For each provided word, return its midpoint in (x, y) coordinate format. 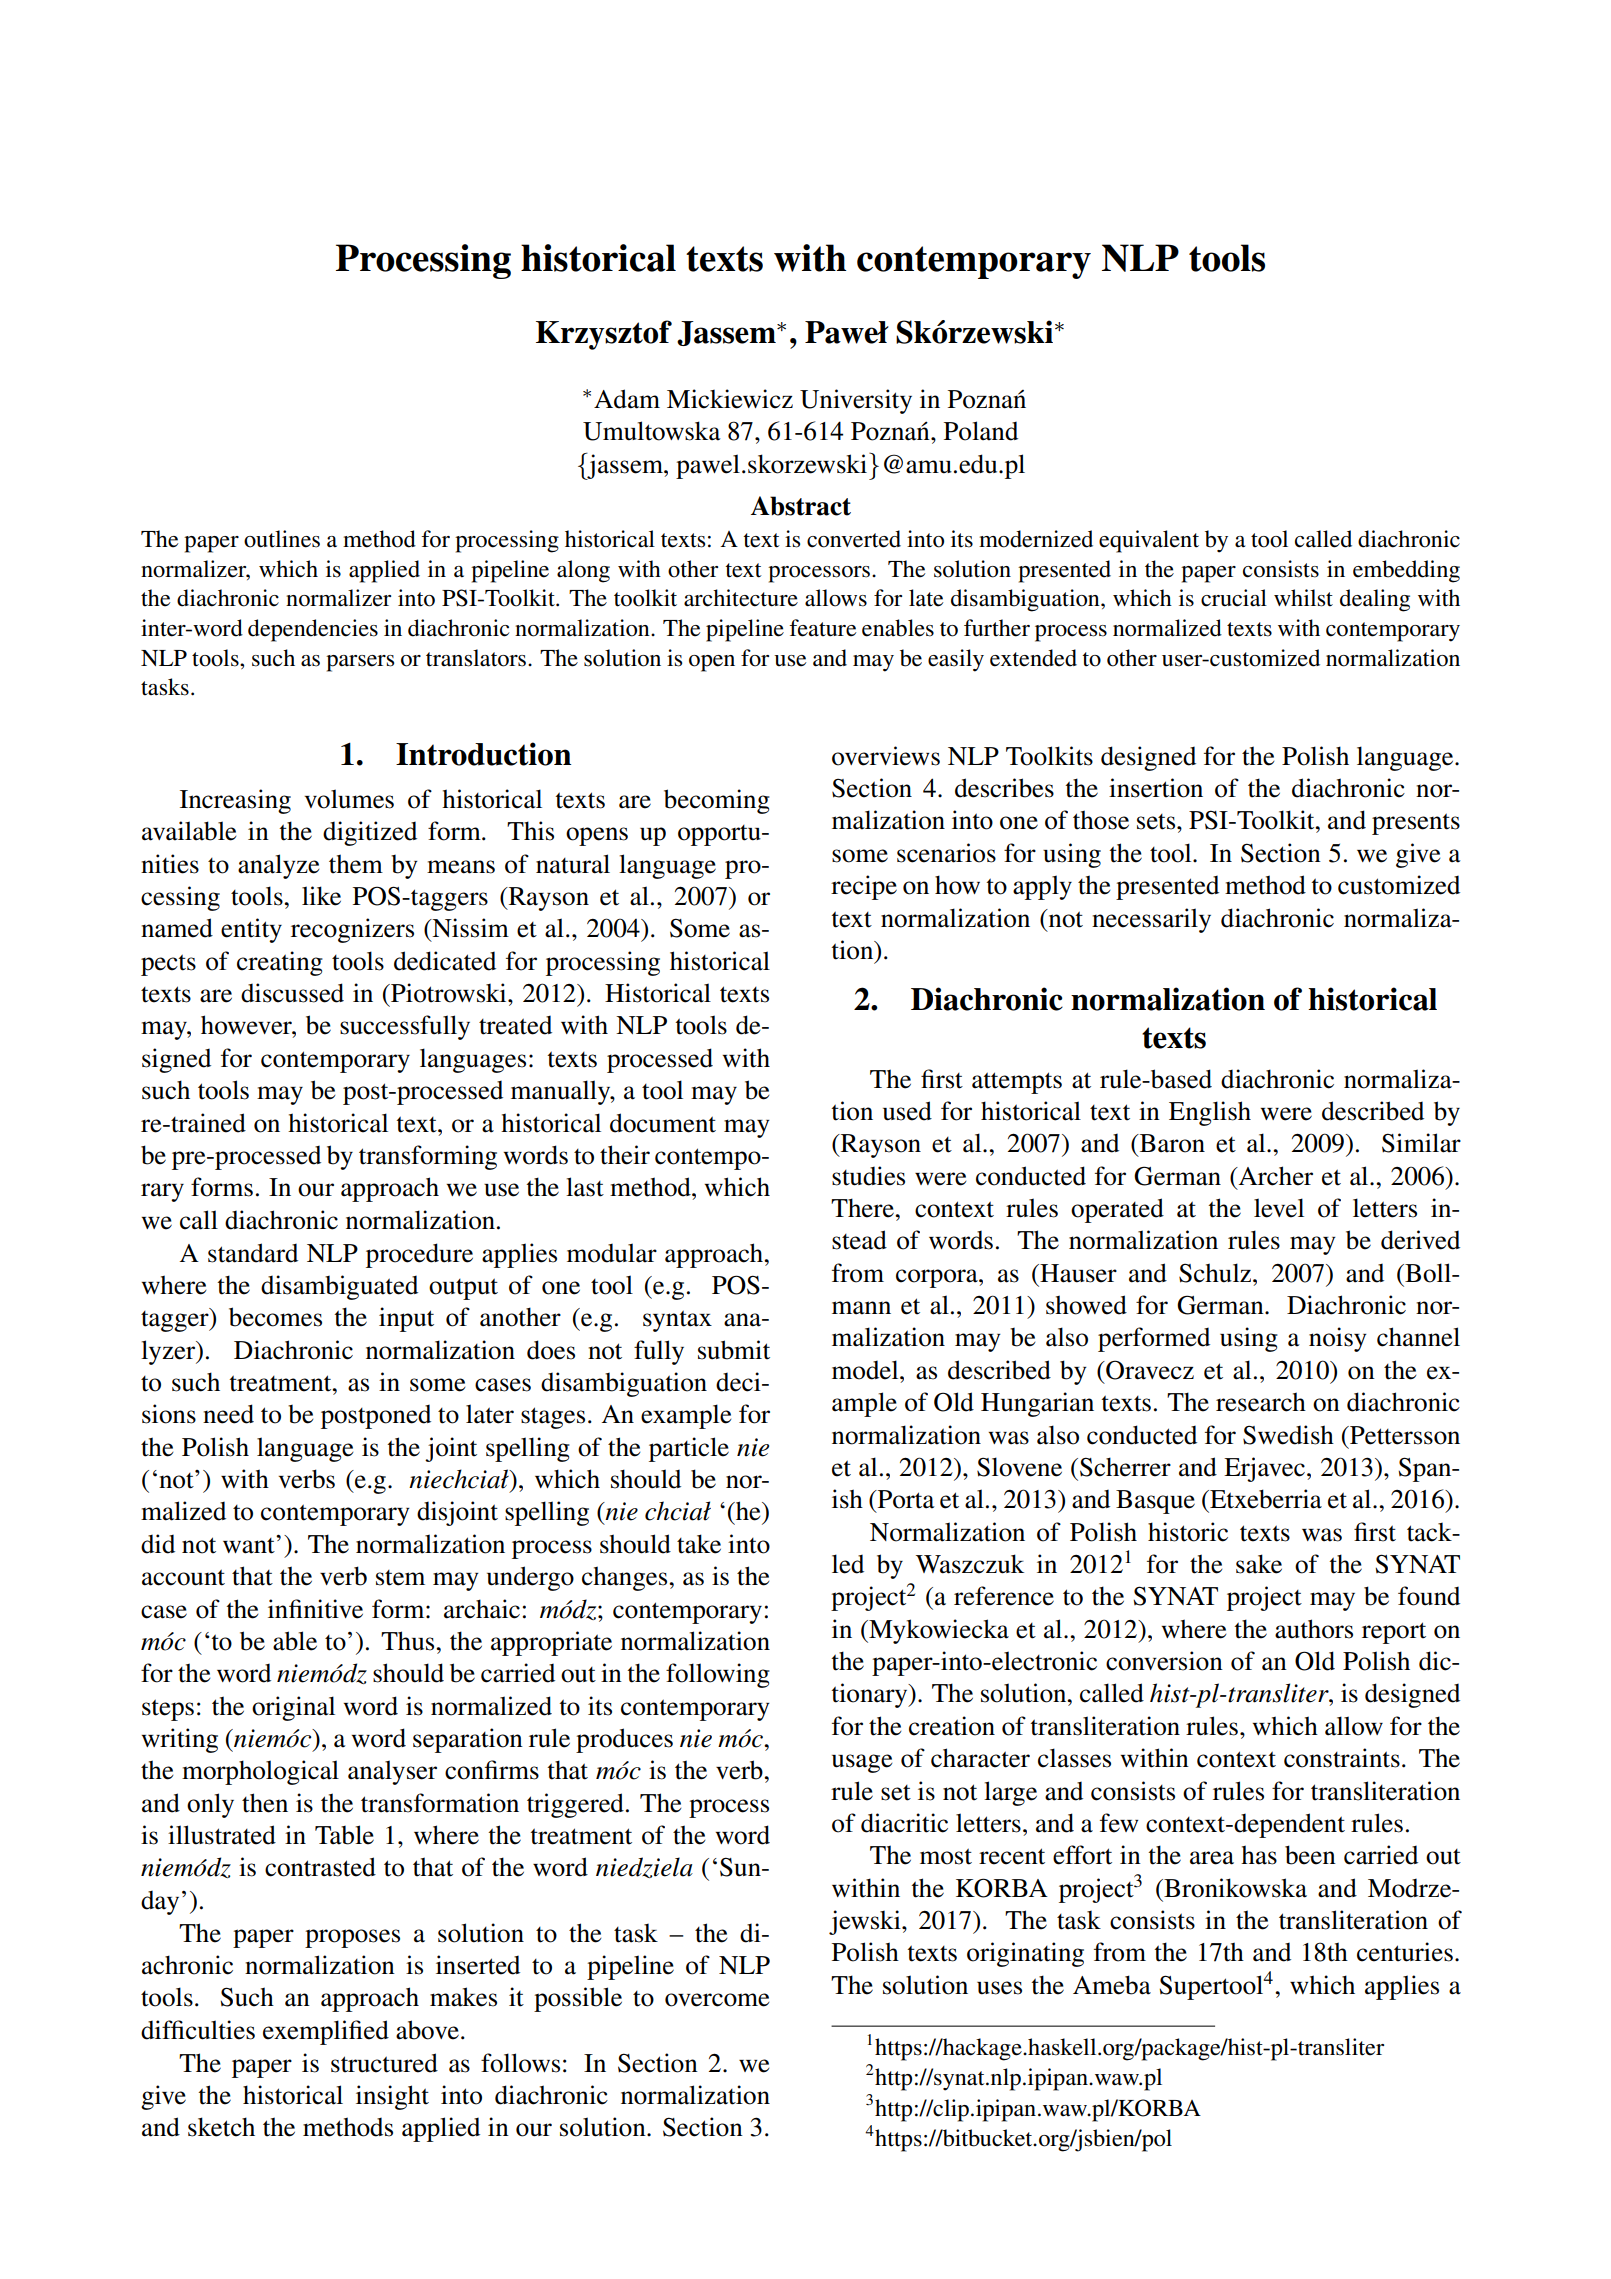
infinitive (315, 1609)
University (856, 401)
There (863, 1208)
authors (1314, 1629)
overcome (717, 2000)
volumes (349, 799)
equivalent (1149, 541)
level (1279, 1208)
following (718, 1675)
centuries (1405, 1952)
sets (1157, 822)
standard (253, 1253)
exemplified (326, 2032)
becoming (717, 801)
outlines (282, 539)
